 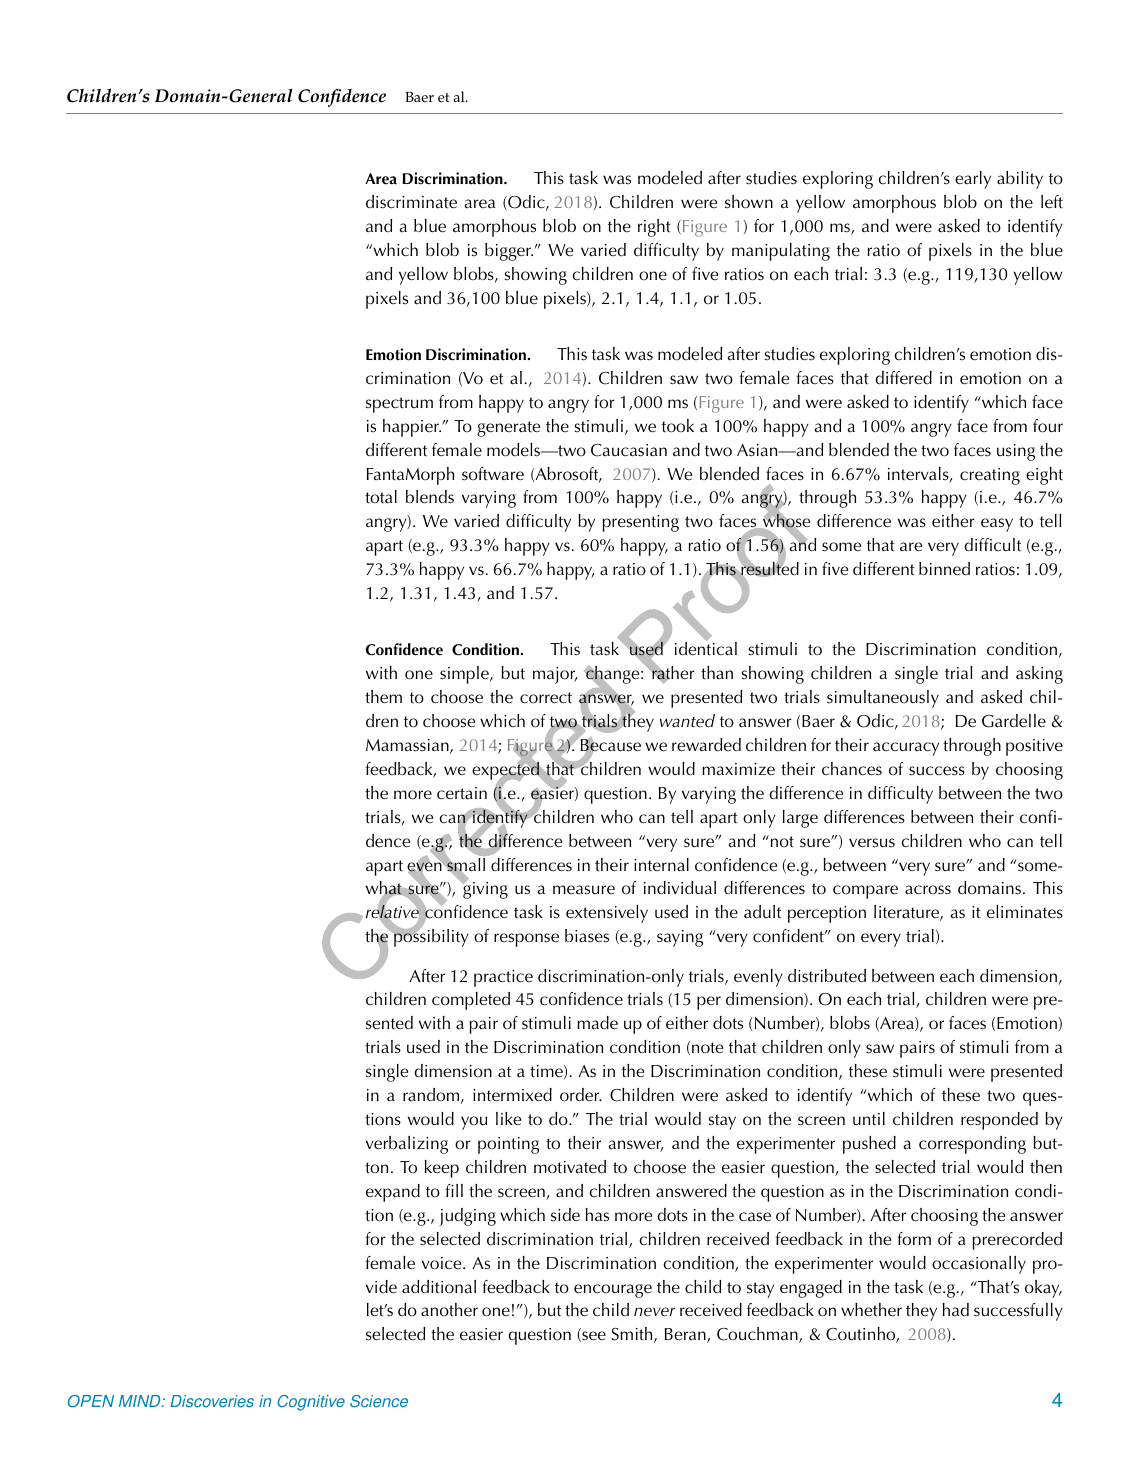 I want to click on Discoveries, so click(x=212, y=1401).
